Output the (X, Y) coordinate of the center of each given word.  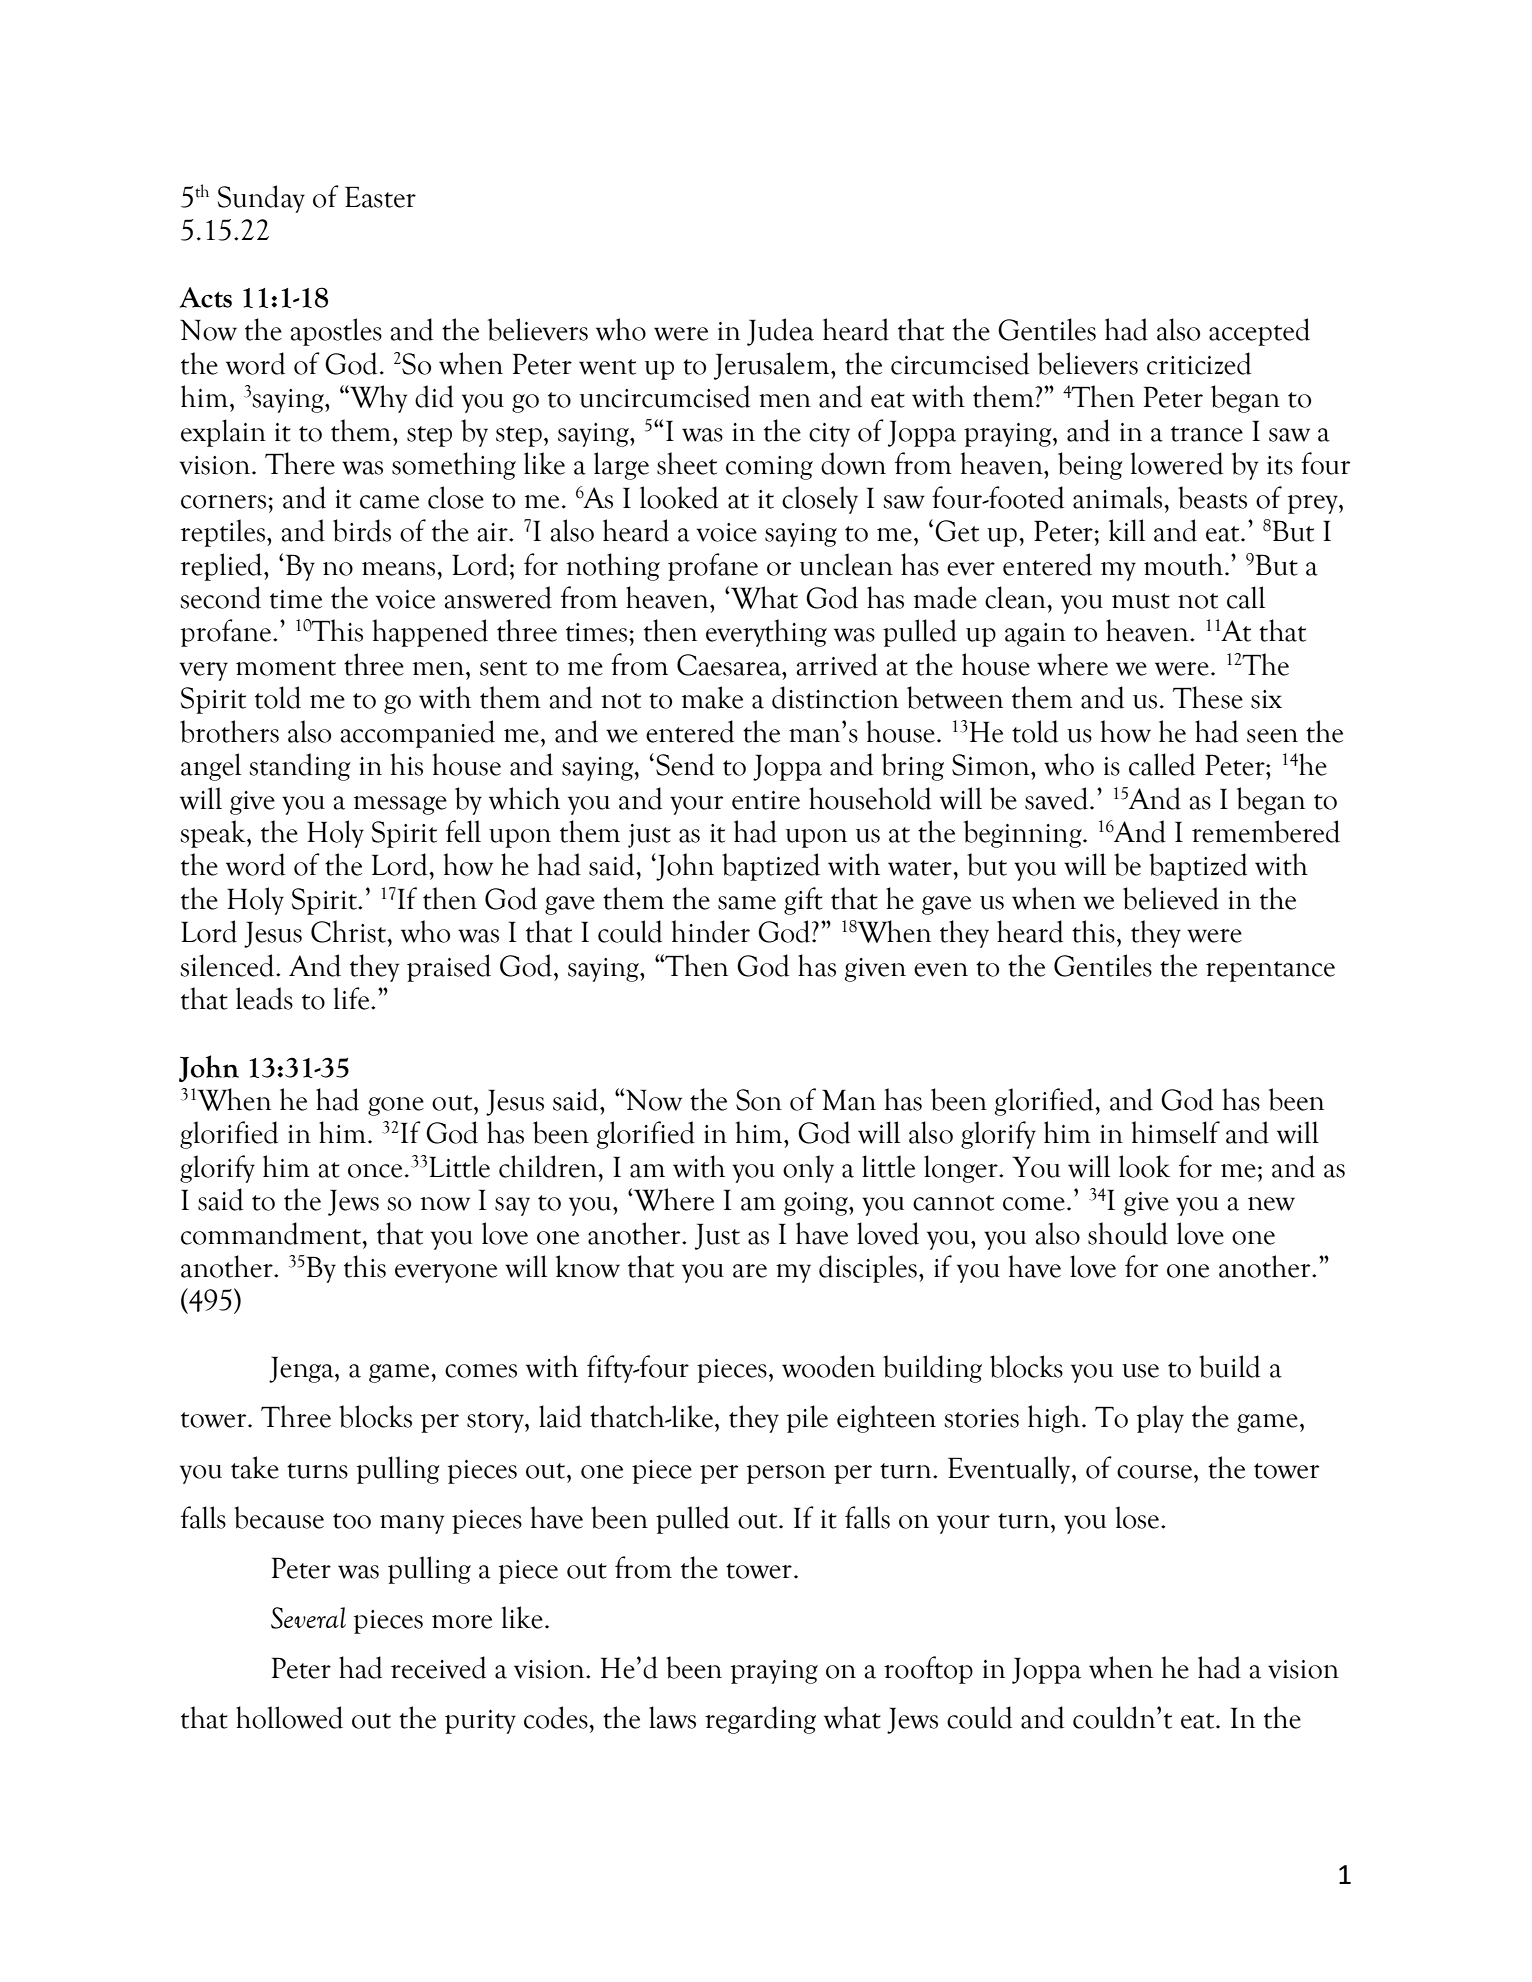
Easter (380, 197)
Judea (780, 332)
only (808, 1169)
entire (766, 800)
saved (1056, 798)
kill (1127, 530)
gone (396, 1106)
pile (807, 1419)
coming (769, 468)
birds (362, 530)
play (1160, 1419)
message (400, 805)
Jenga (302, 1369)
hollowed (289, 1717)
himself (1176, 1132)
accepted (1259, 332)
